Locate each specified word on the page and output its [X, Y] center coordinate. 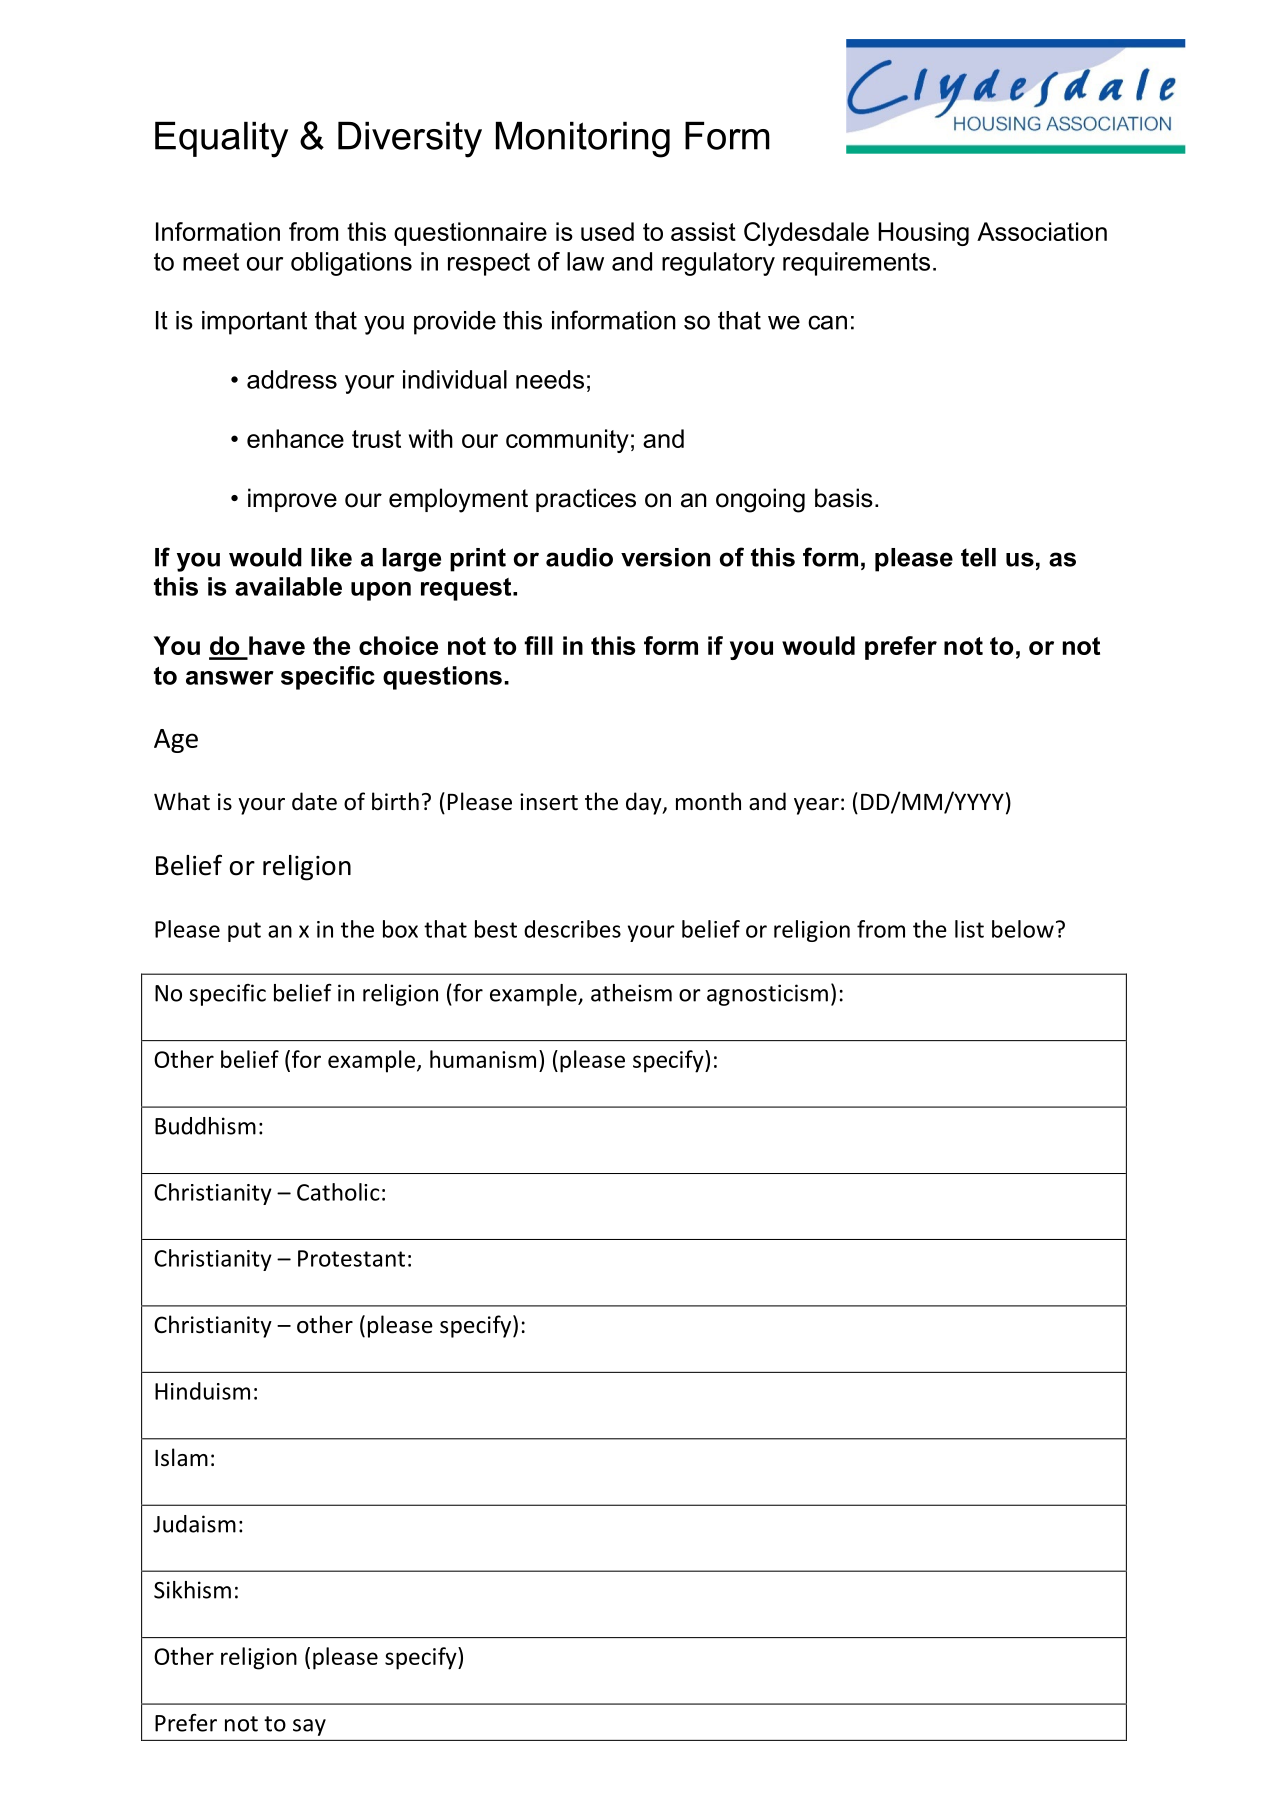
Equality [221, 140]
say [309, 1727]
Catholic [338, 1192]
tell [978, 557]
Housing [923, 234]
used [607, 231]
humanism [483, 1059]
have [277, 645]
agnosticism [767, 995]
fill [538, 645]
